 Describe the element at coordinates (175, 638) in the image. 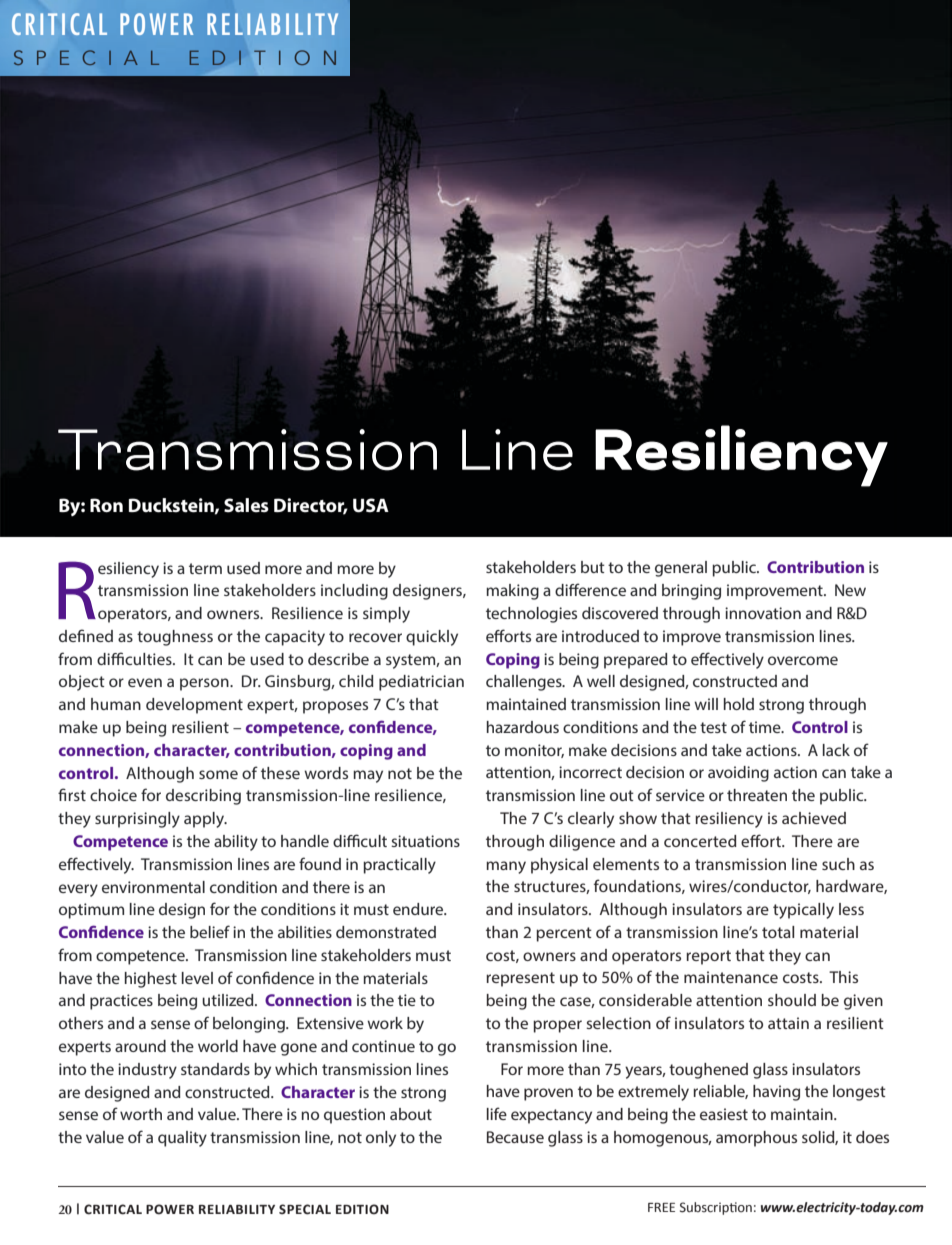

I see `toughness` at that location.
